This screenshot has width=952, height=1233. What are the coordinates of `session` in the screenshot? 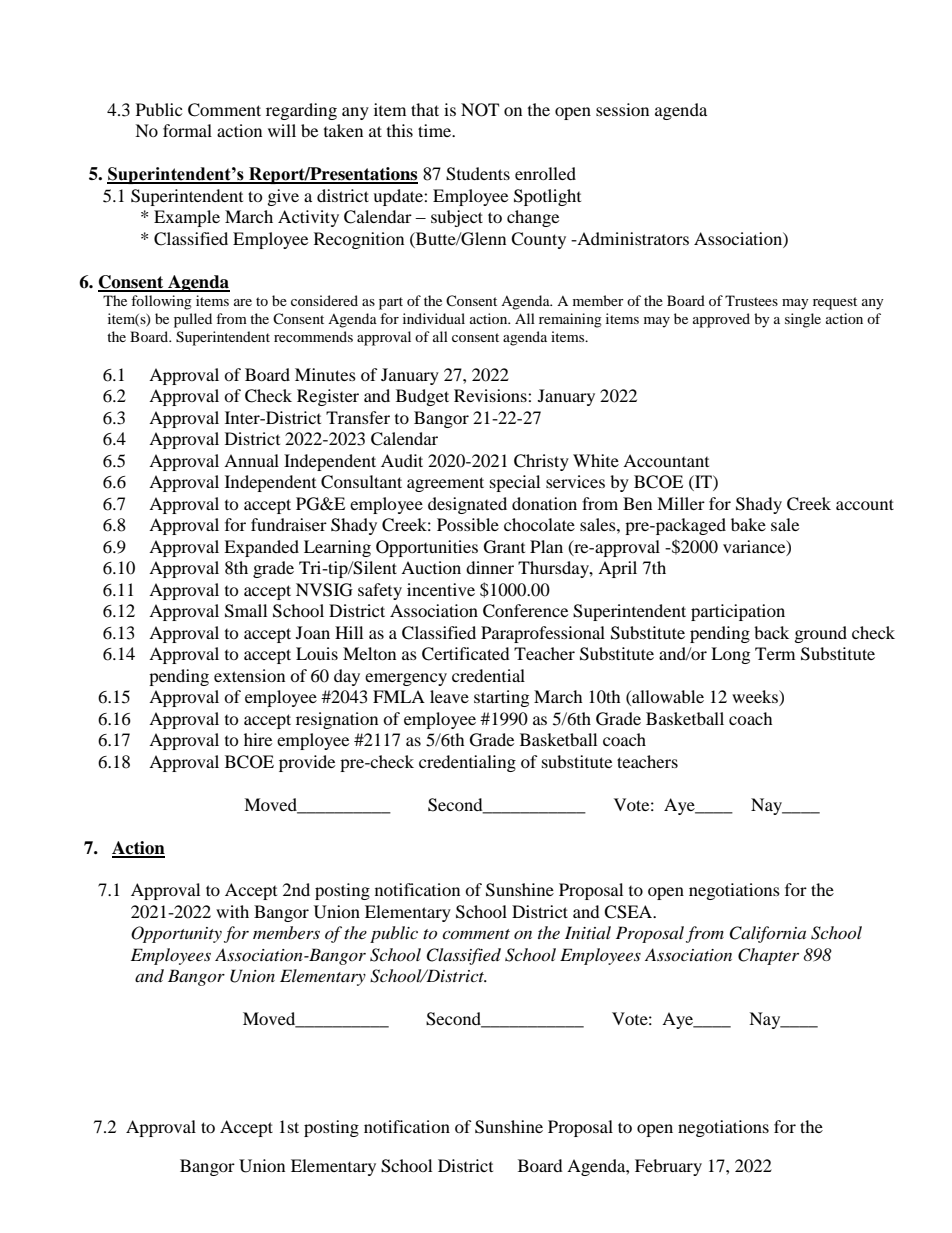 It's located at (622, 109).
